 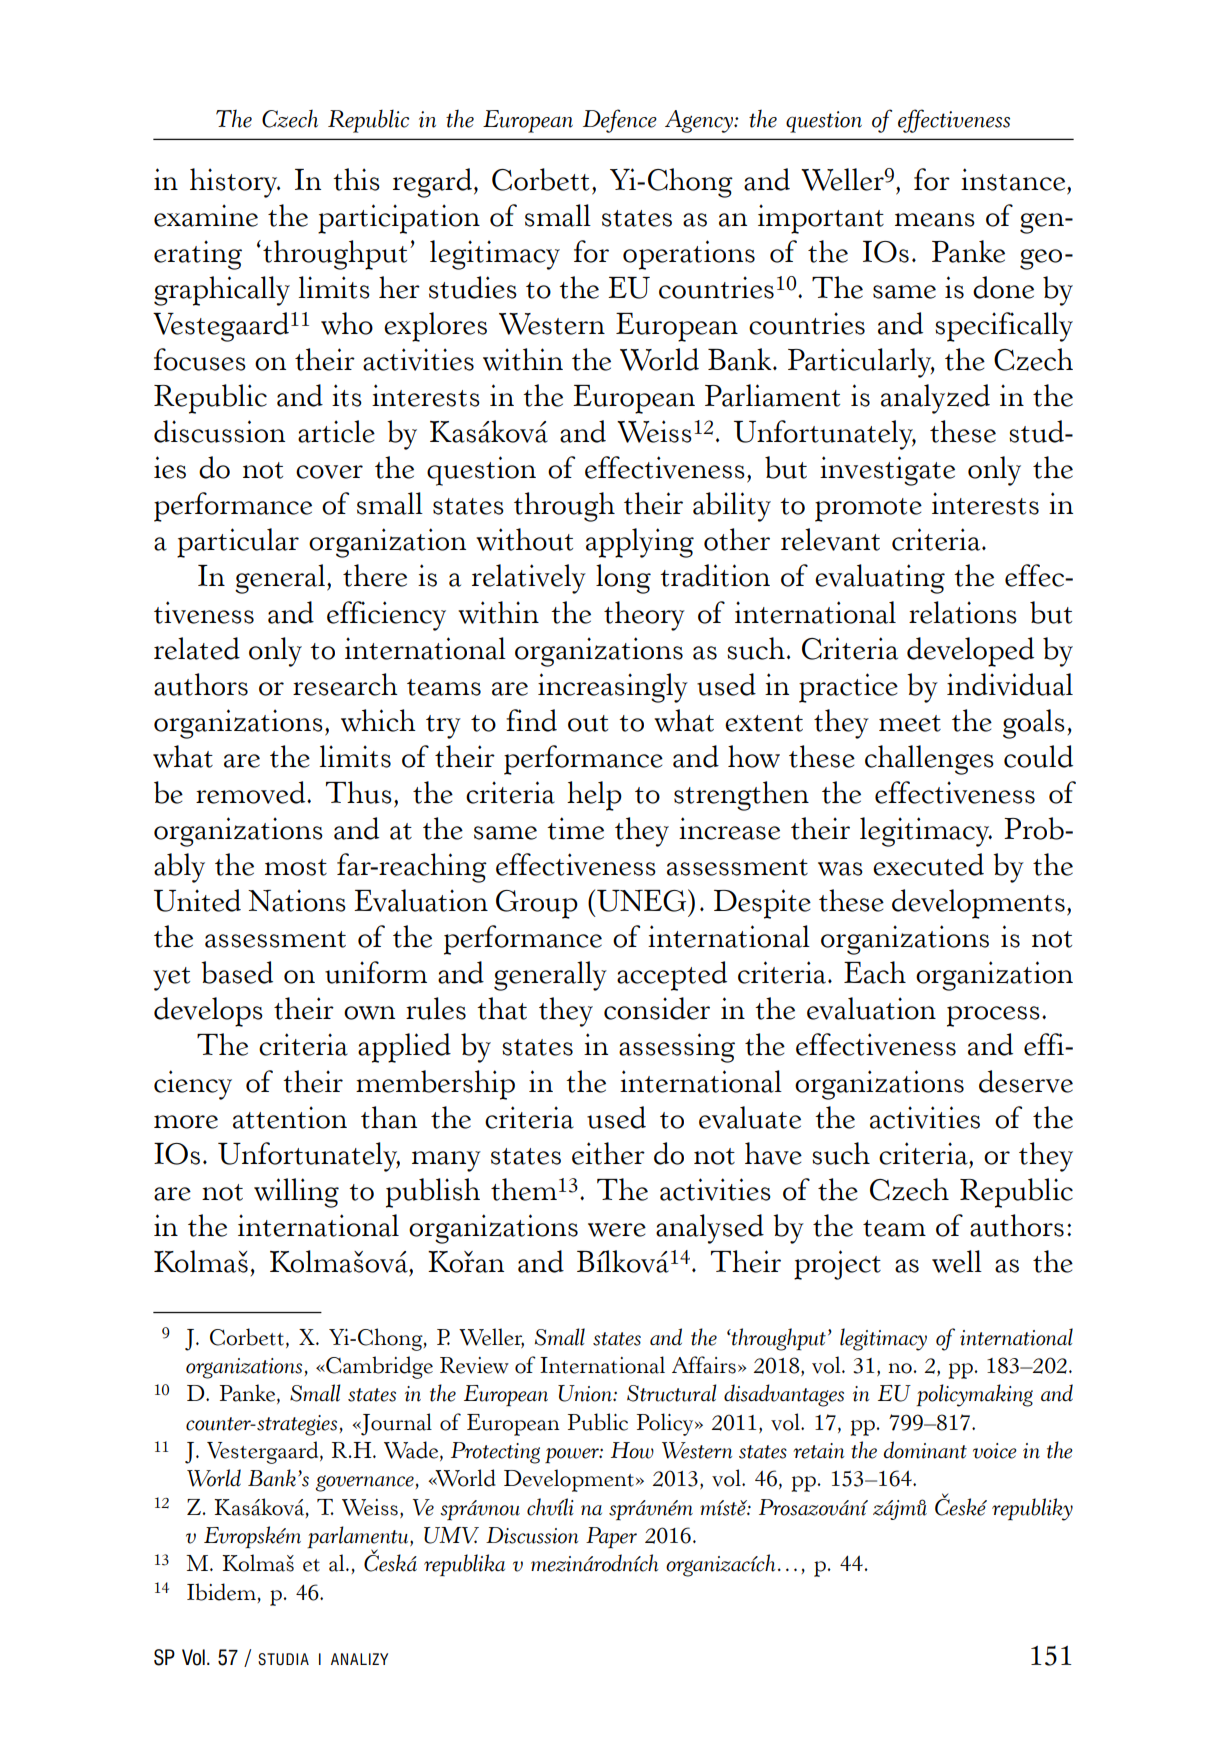 I want to click on Paper, so click(x=611, y=1538).
